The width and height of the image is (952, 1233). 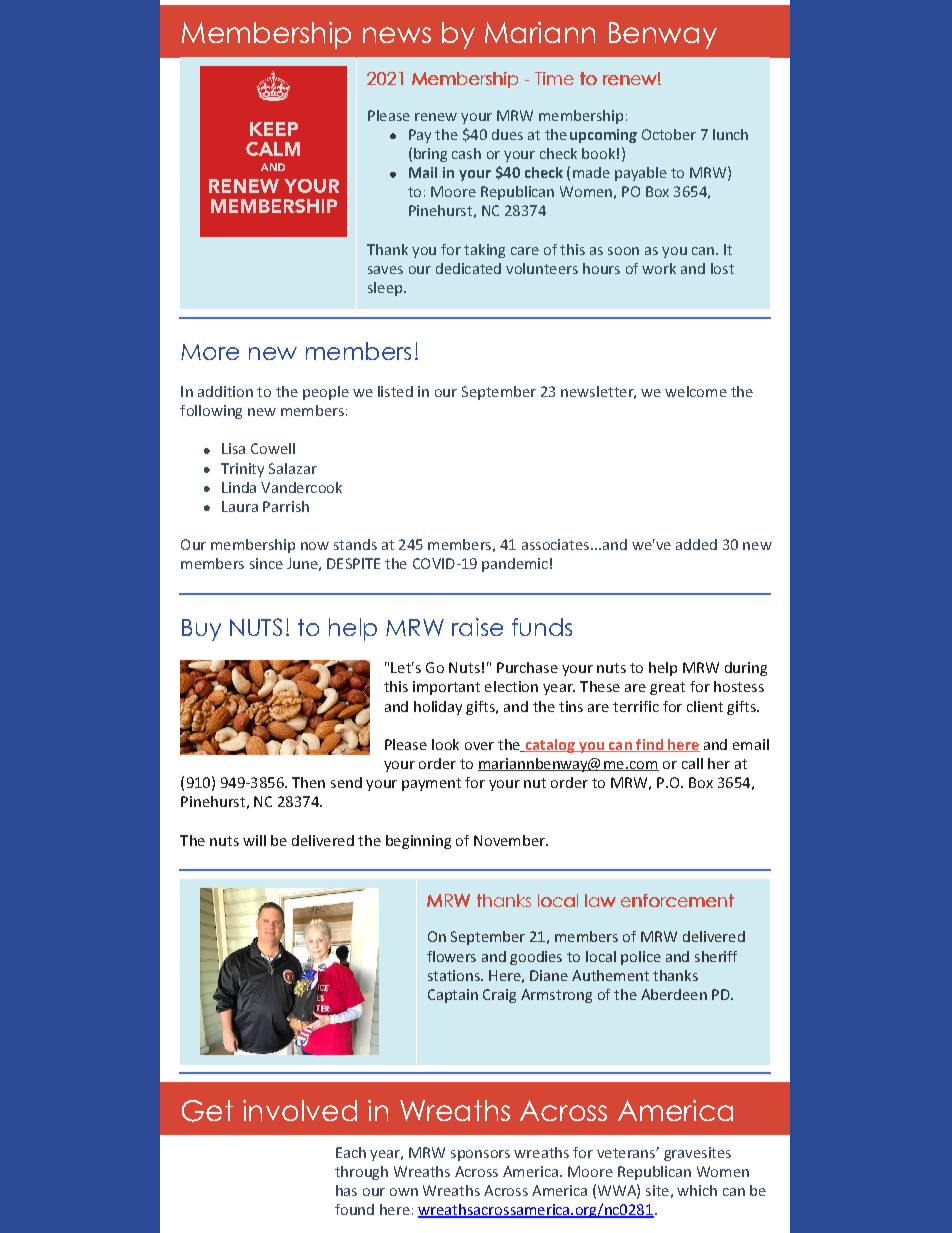 I want to click on October, so click(x=669, y=134).
